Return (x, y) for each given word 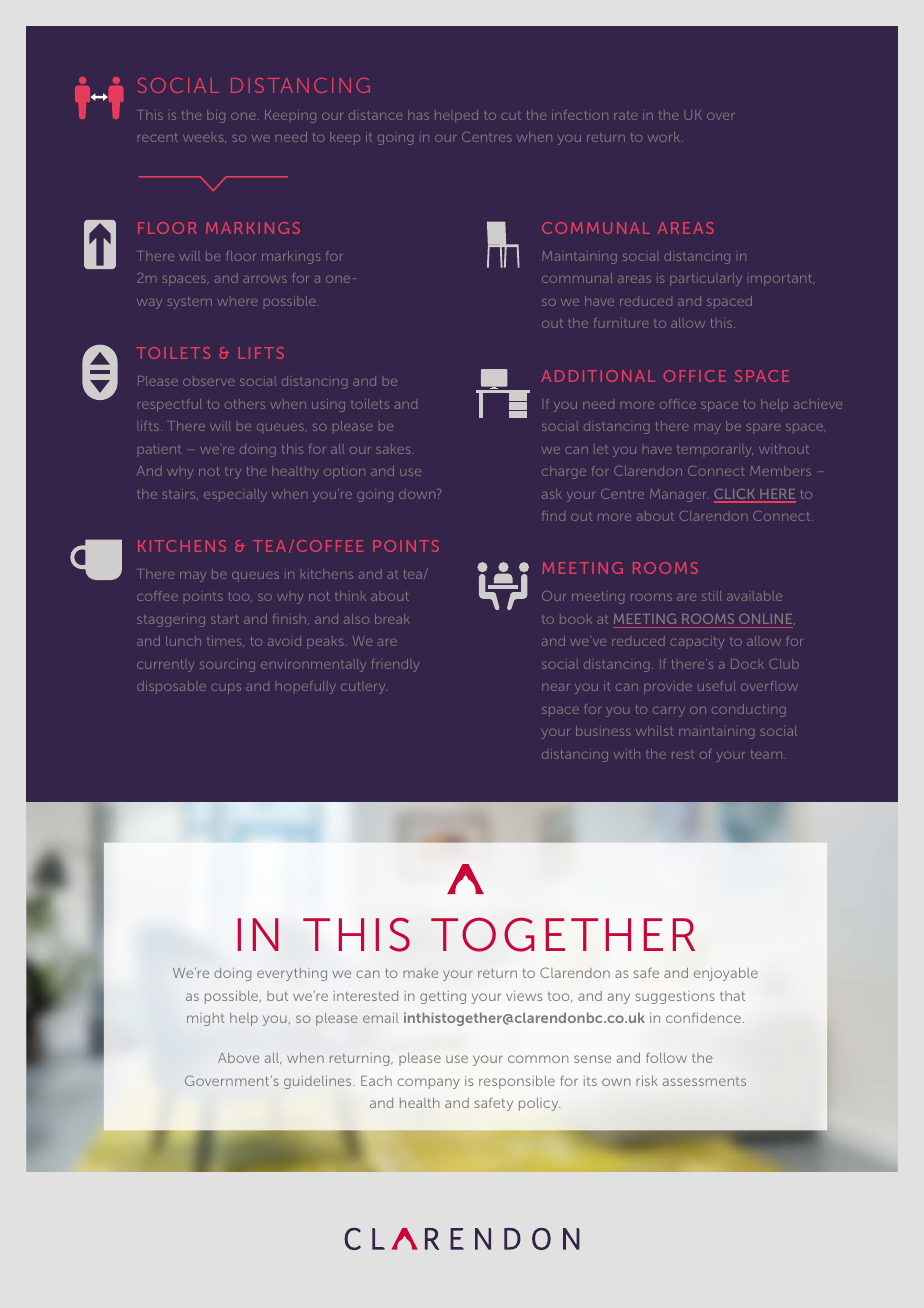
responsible (517, 1082)
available (754, 596)
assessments (704, 1081)
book (576, 619)
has (418, 115)
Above (238, 1058)
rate (625, 115)
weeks (204, 139)
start (225, 619)
